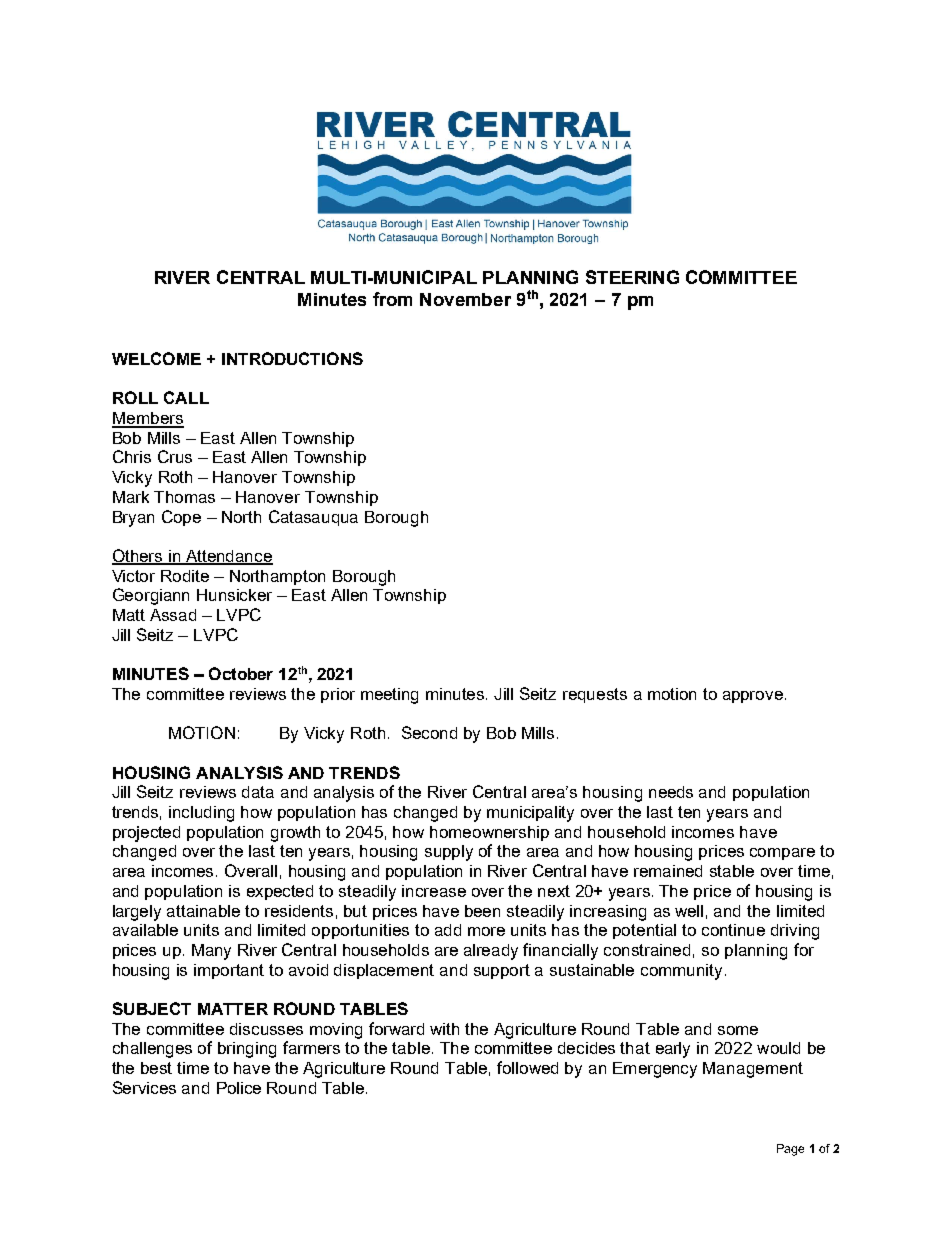 The width and height of the screenshot is (952, 1233). I want to click on Police, so click(239, 1088).
